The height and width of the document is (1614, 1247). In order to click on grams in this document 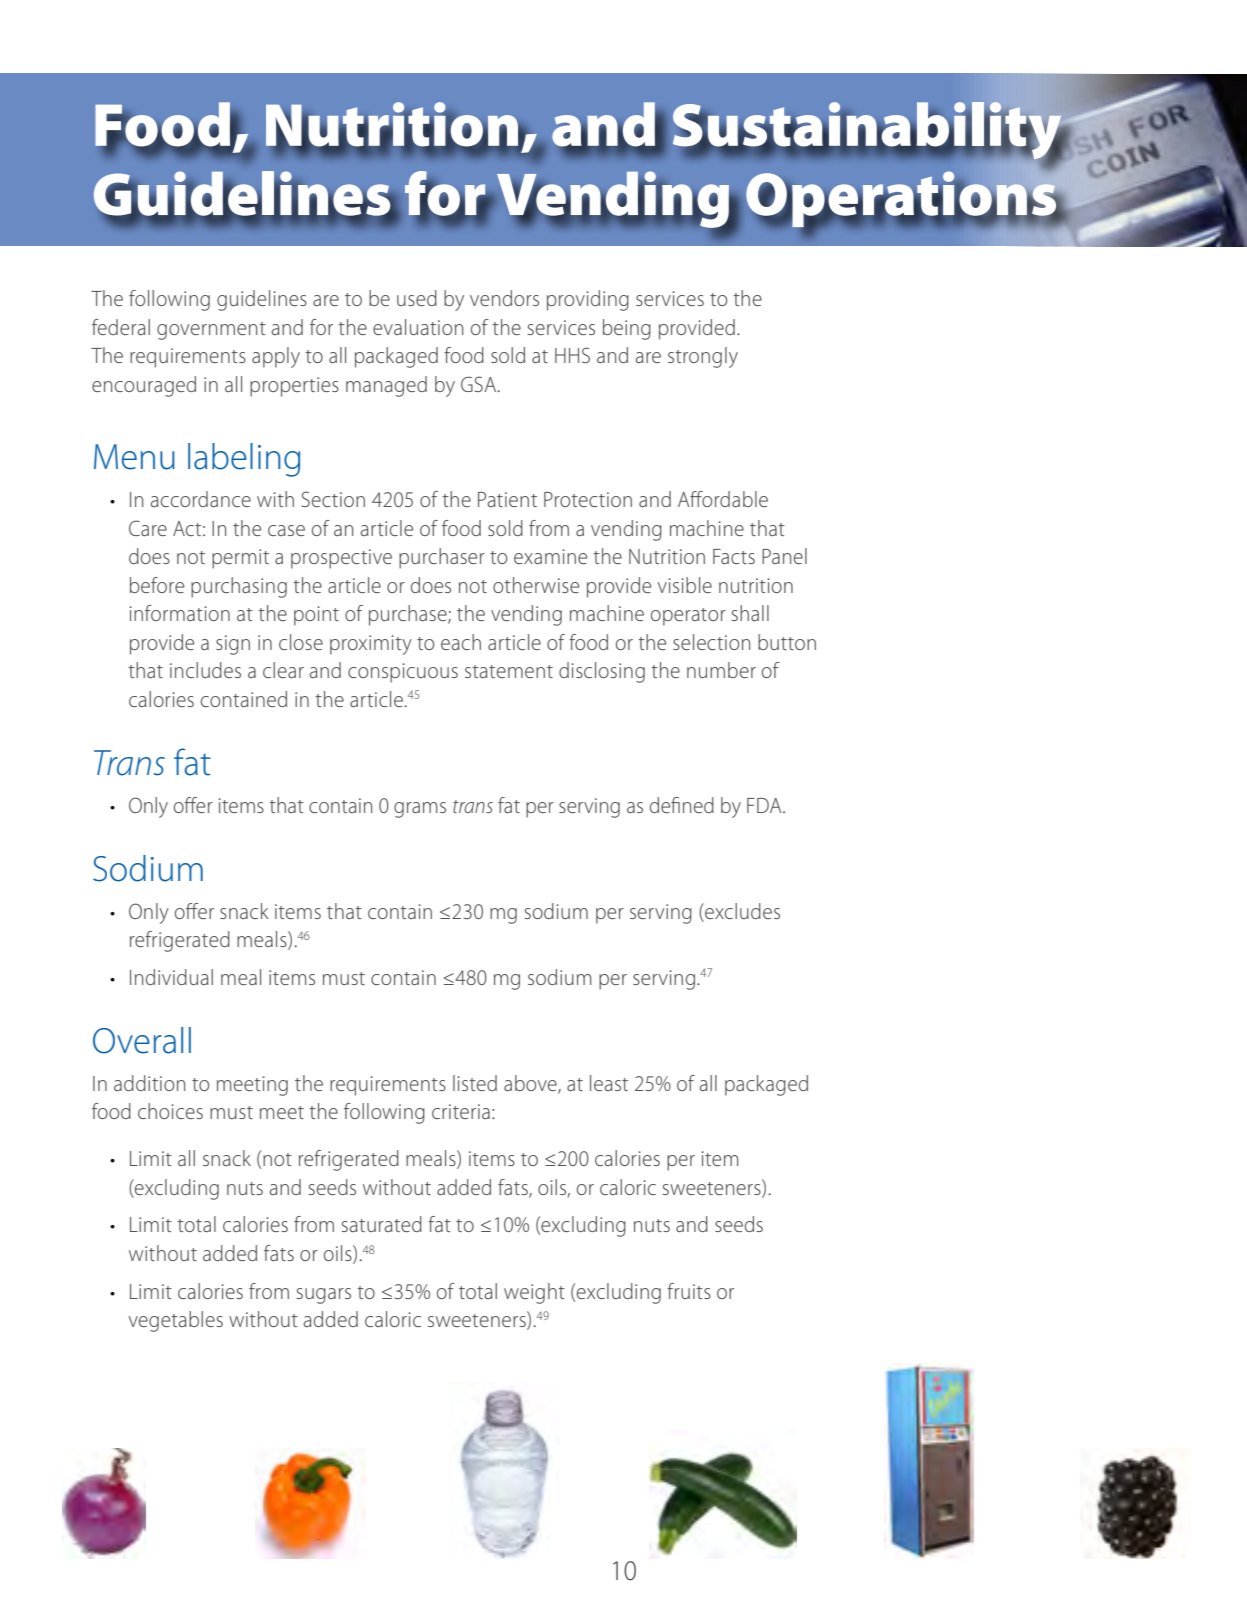, I will do `click(420, 810)`.
